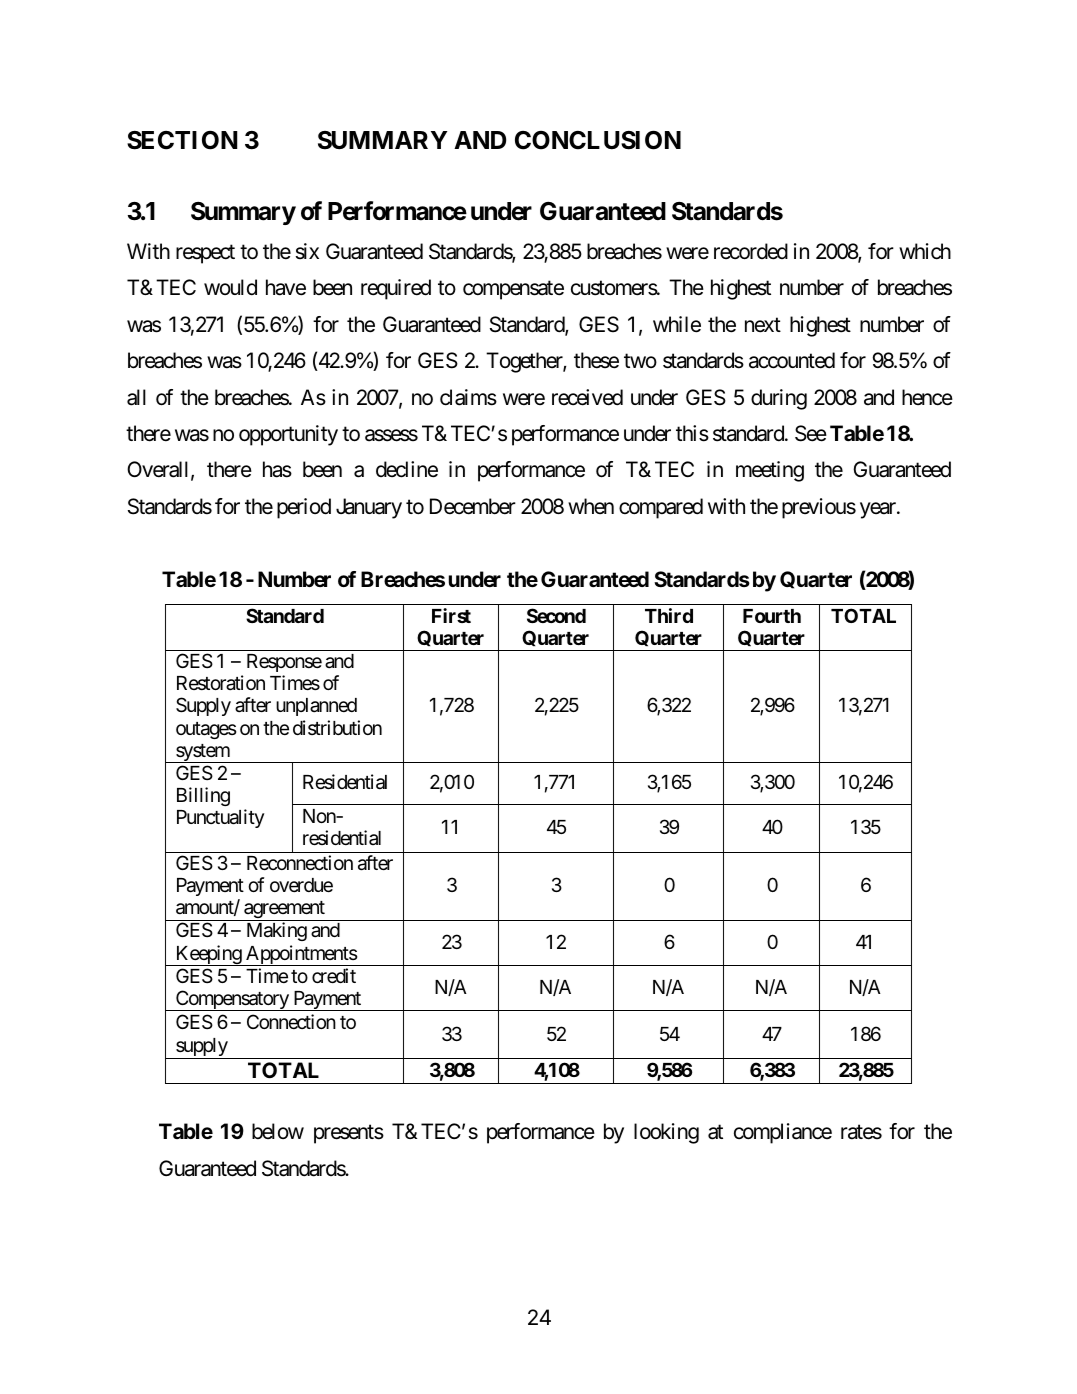  What do you see at coordinates (220, 818) in the page?
I see `Punctuality` at bounding box center [220, 818].
